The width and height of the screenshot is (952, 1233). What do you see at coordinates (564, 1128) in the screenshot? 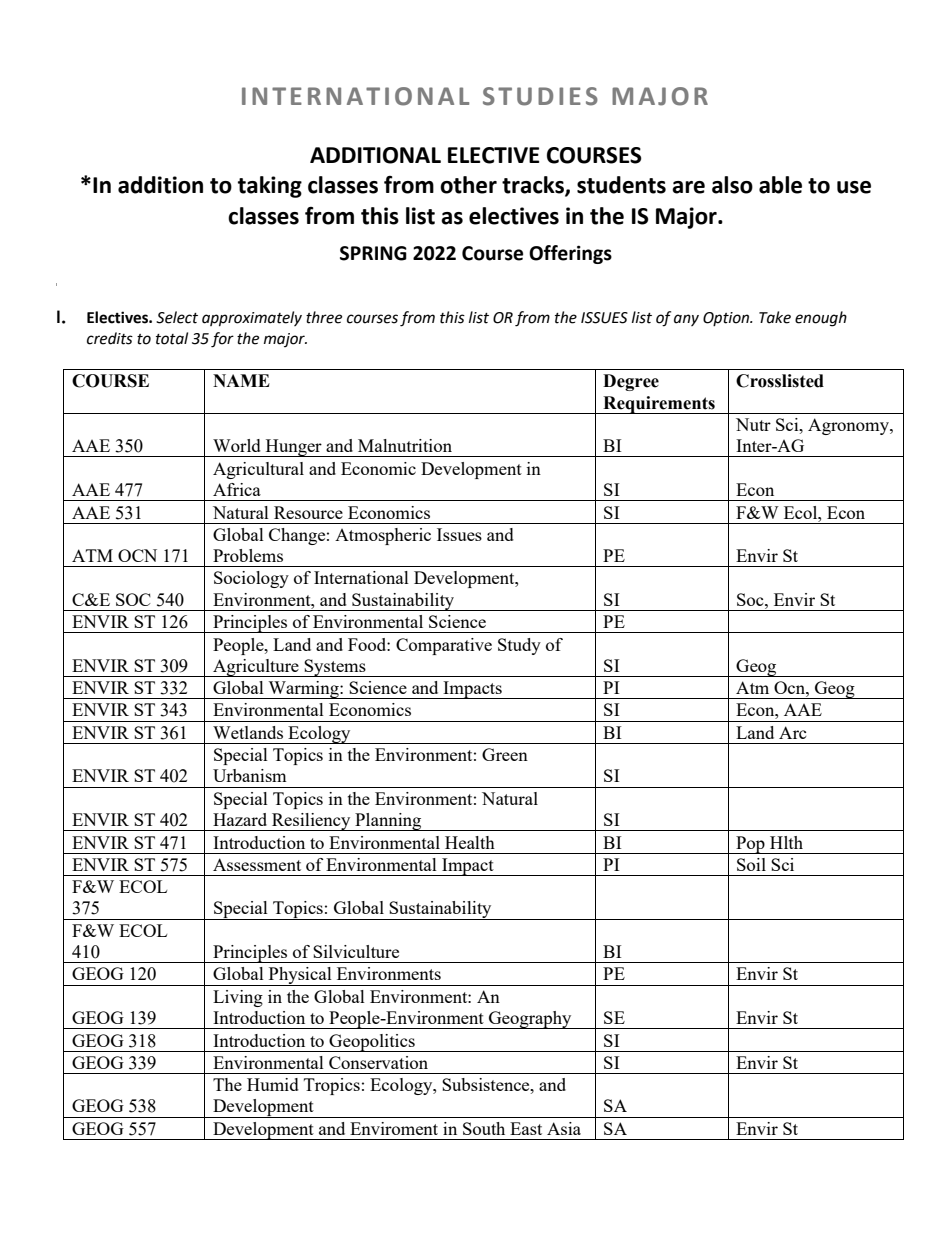
I see `Asia` at bounding box center [564, 1128].
